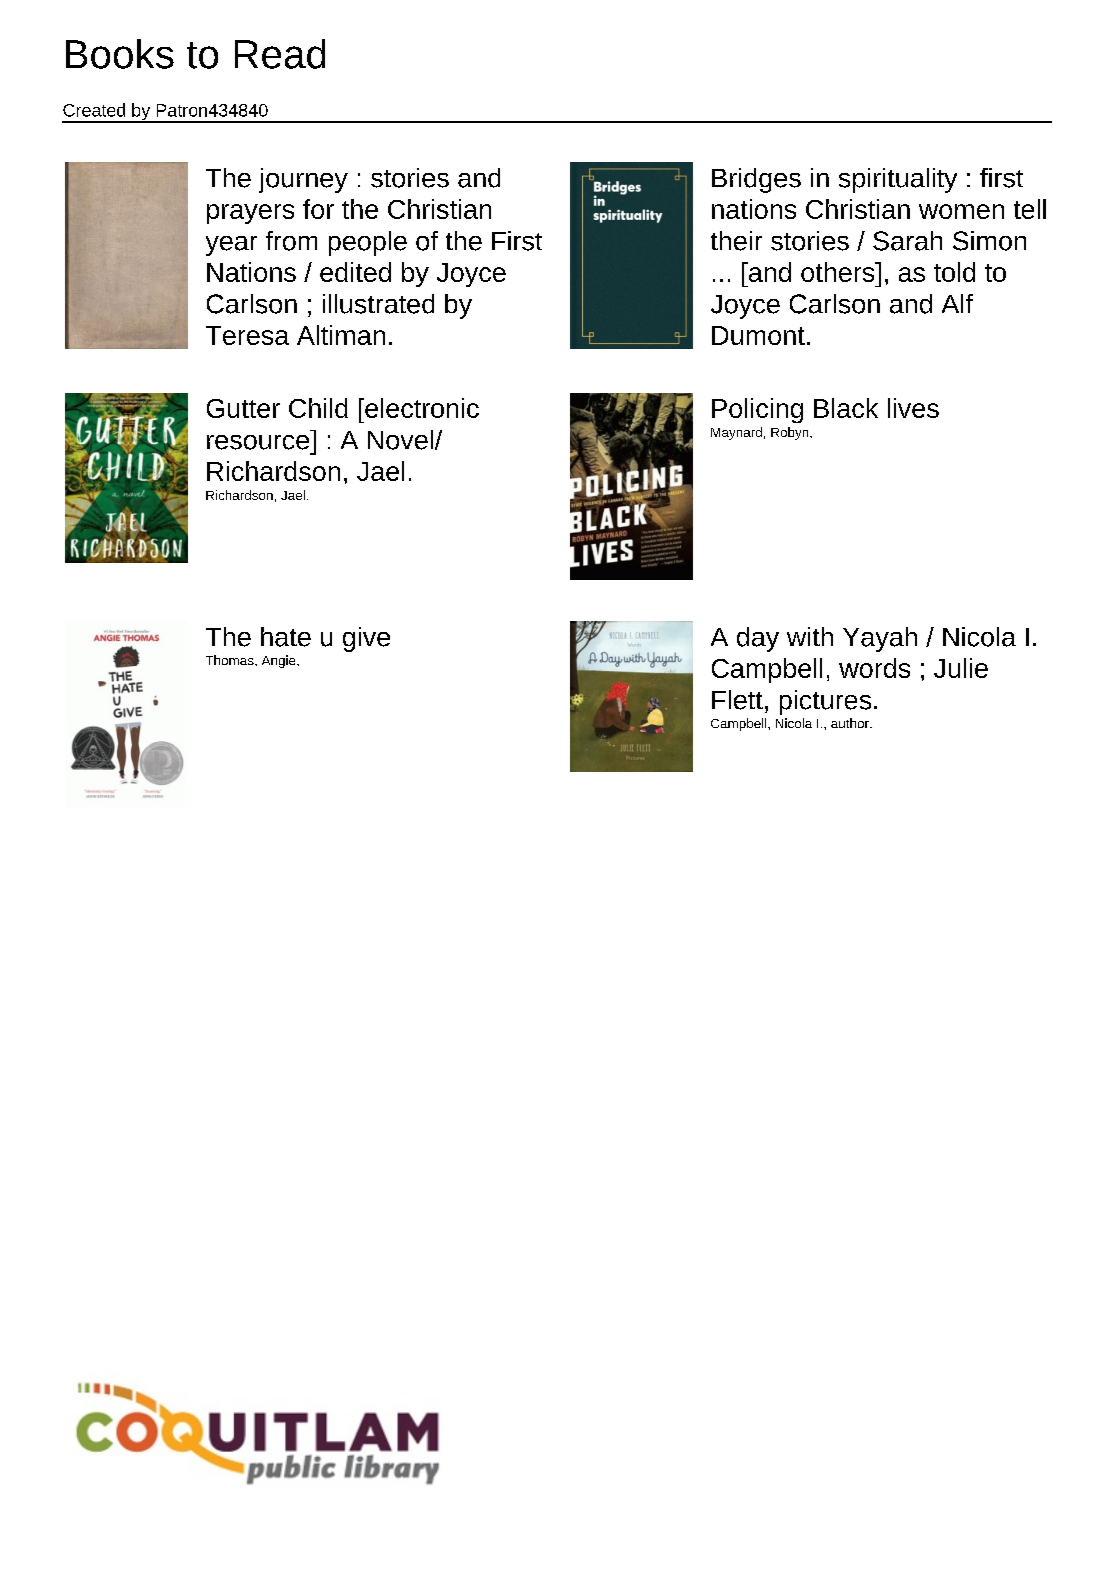  What do you see at coordinates (756, 180) in the screenshot?
I see `Bridges` at bounding box center [756, 180].
